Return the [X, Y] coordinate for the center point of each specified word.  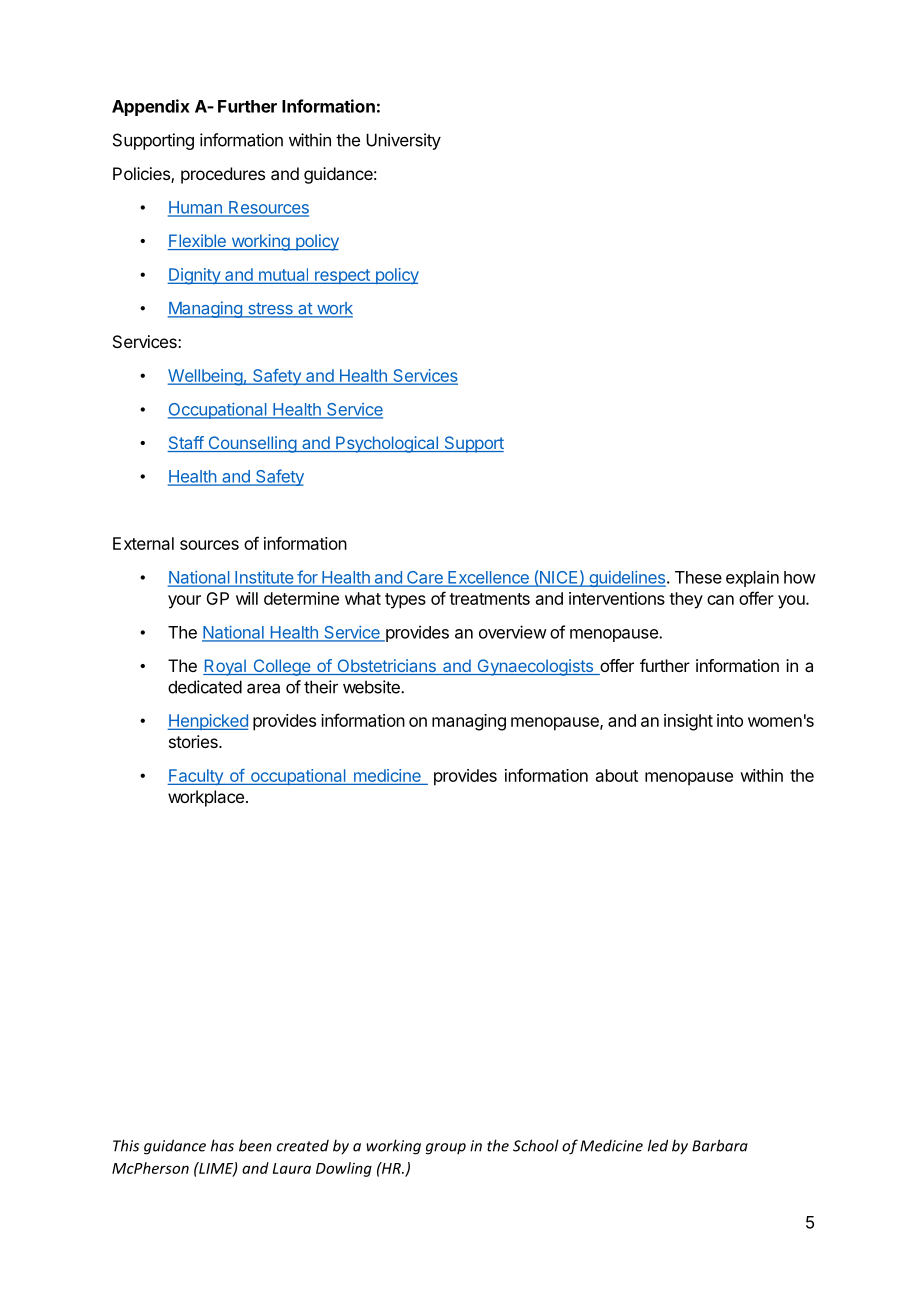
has [222, 1145]
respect [342, 276]
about [617, 775]
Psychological [387, 444]
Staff [186, 444]
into [730, 720]
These [698, 577]
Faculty [196, 777]
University [403, 141]
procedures [223, 175]
